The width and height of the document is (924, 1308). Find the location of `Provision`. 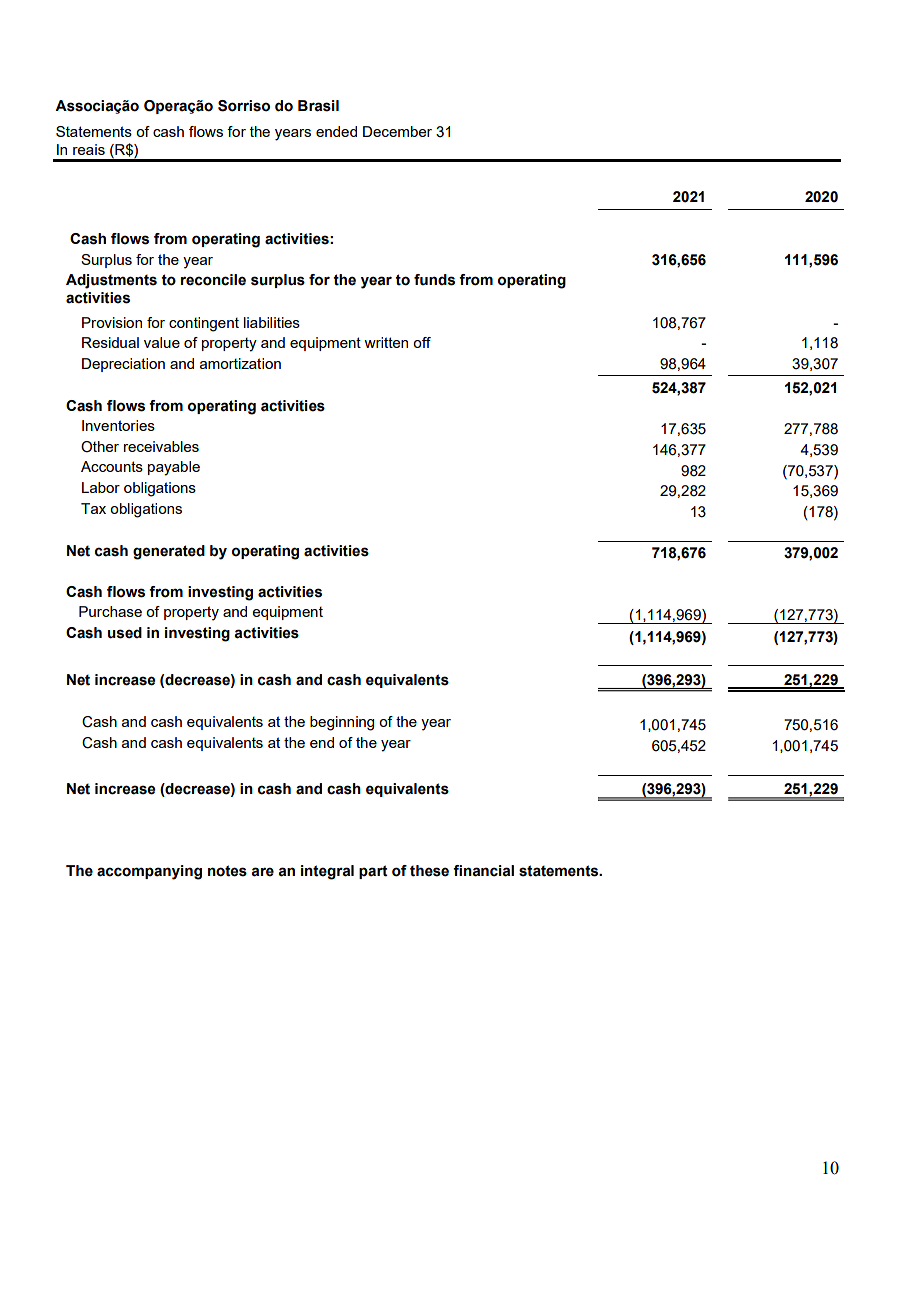

Provision is located at coordinates (112, 322).
